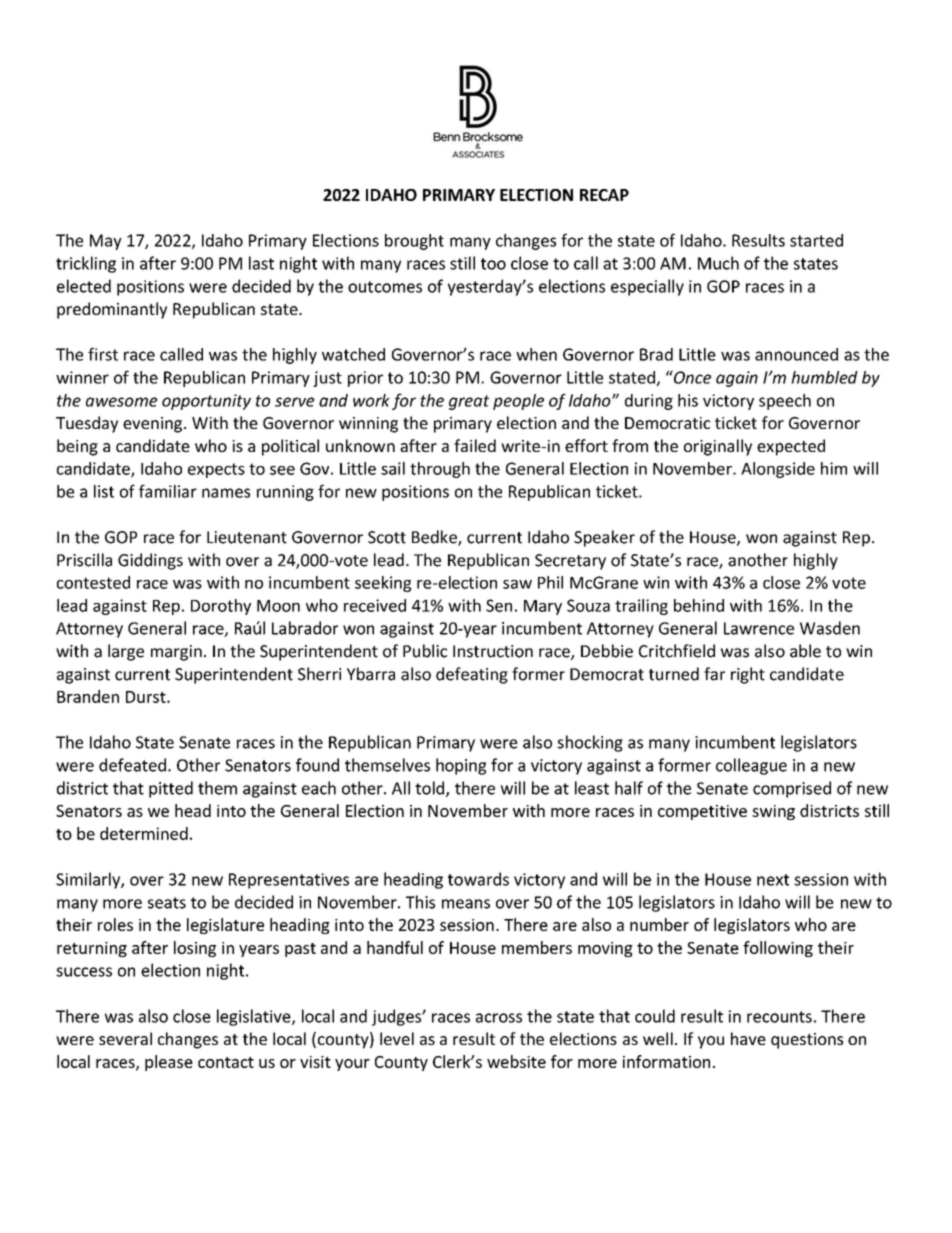 The image size is (952, 1233). What do you see at coordinates (414, 242) in the screenshot?
I see `brought` at bounding box center [414, 242].
